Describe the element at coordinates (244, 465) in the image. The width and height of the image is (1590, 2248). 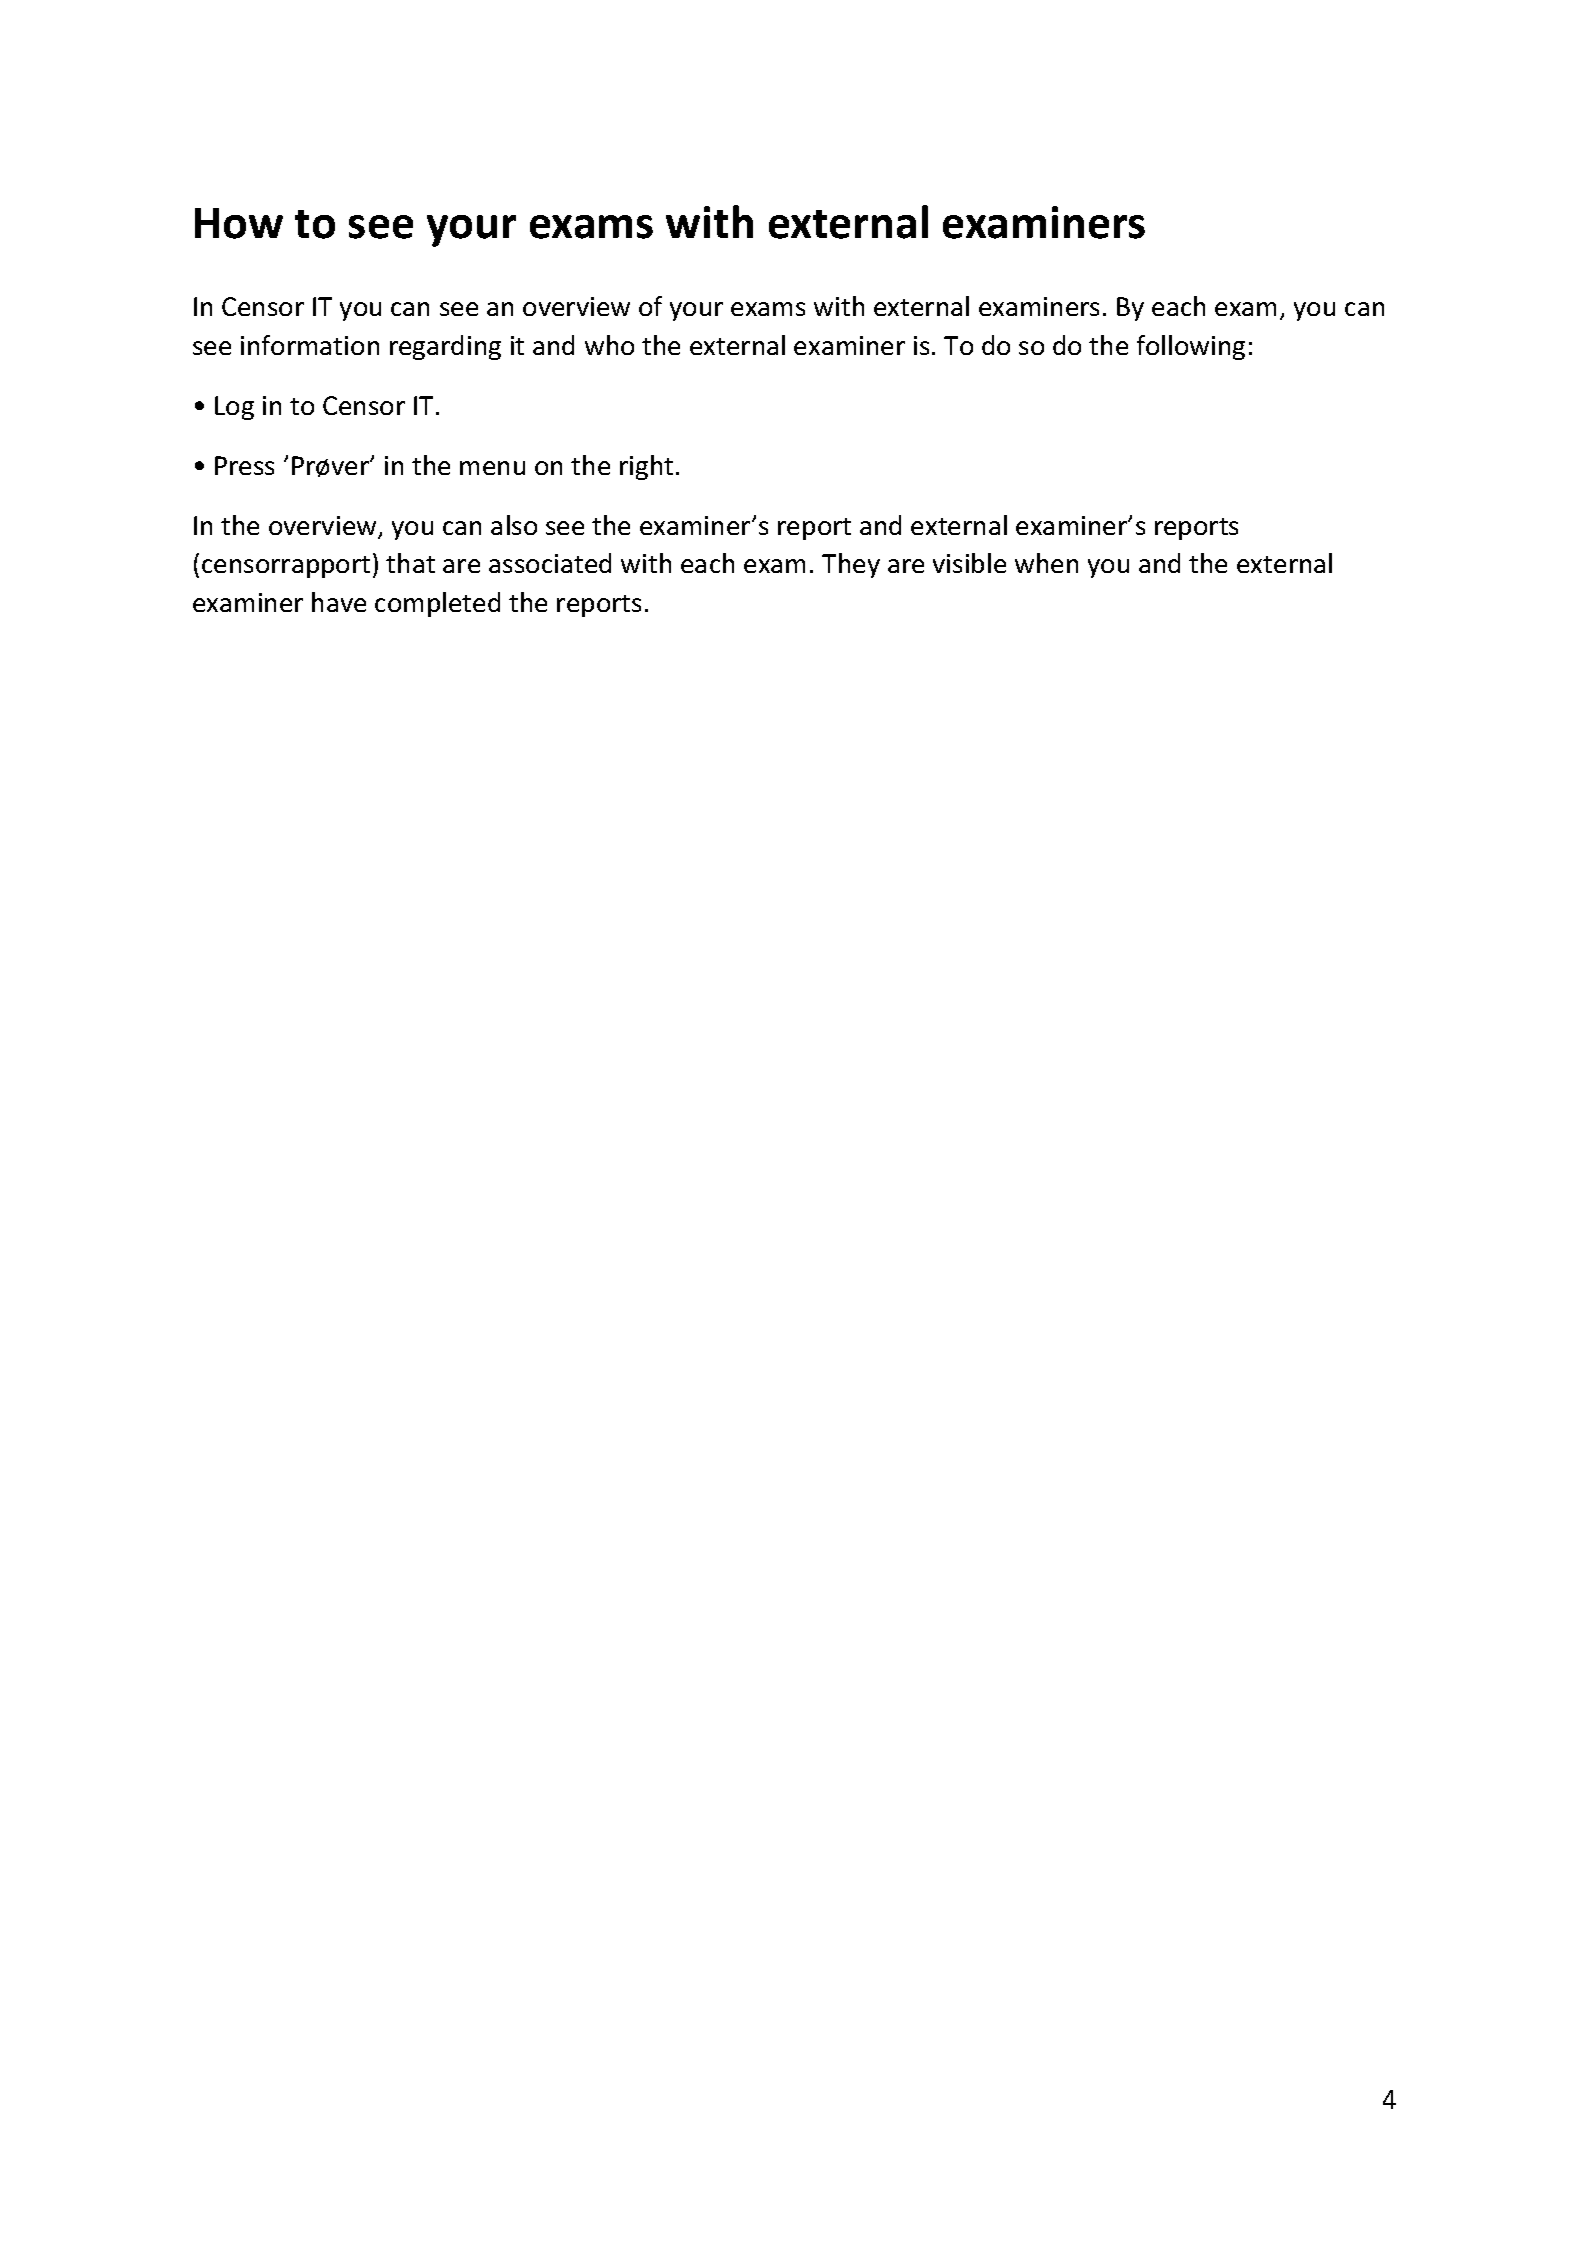
I see `Press` at that location.
